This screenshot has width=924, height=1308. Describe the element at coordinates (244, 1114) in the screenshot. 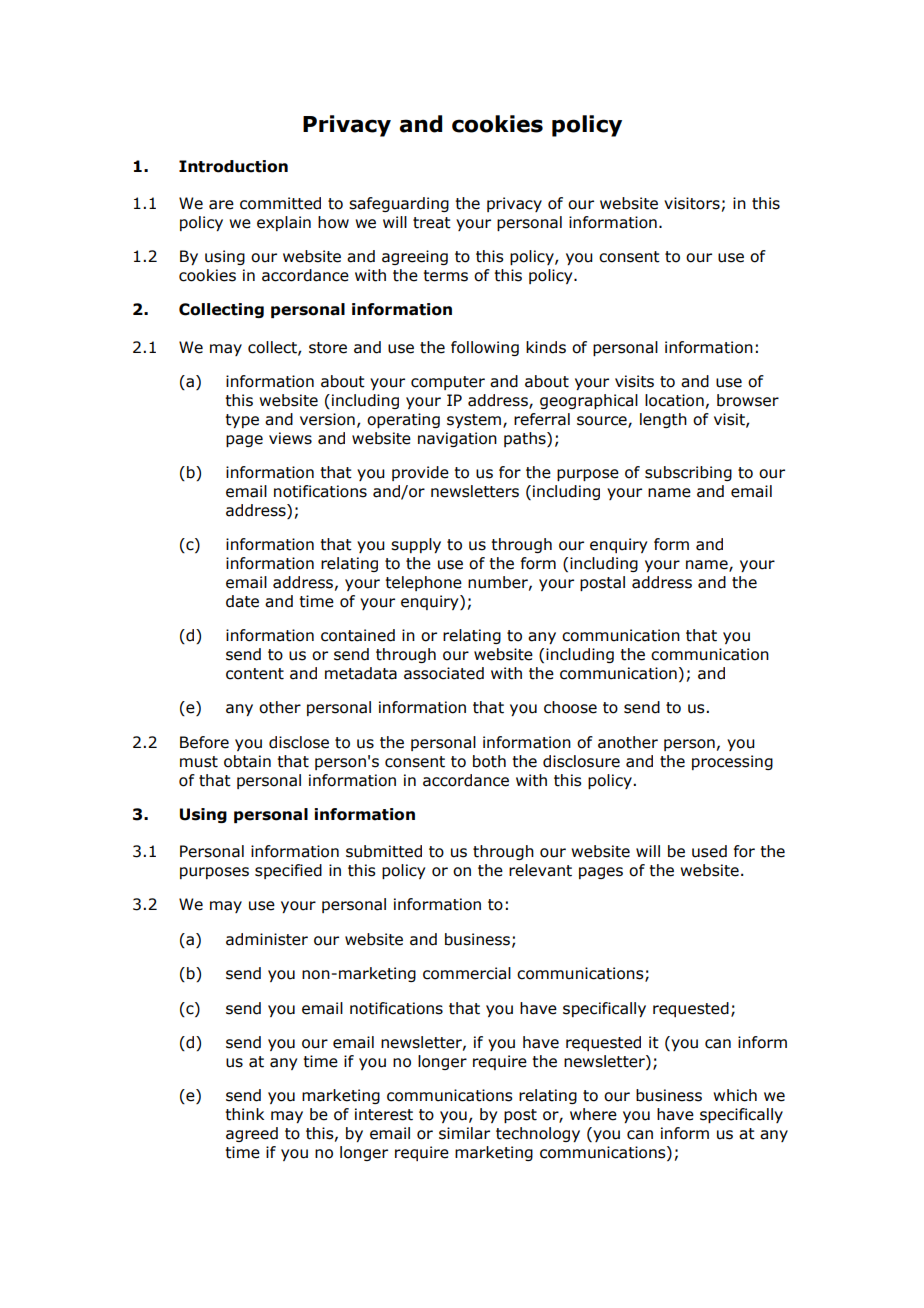

I see `think` at that location.
